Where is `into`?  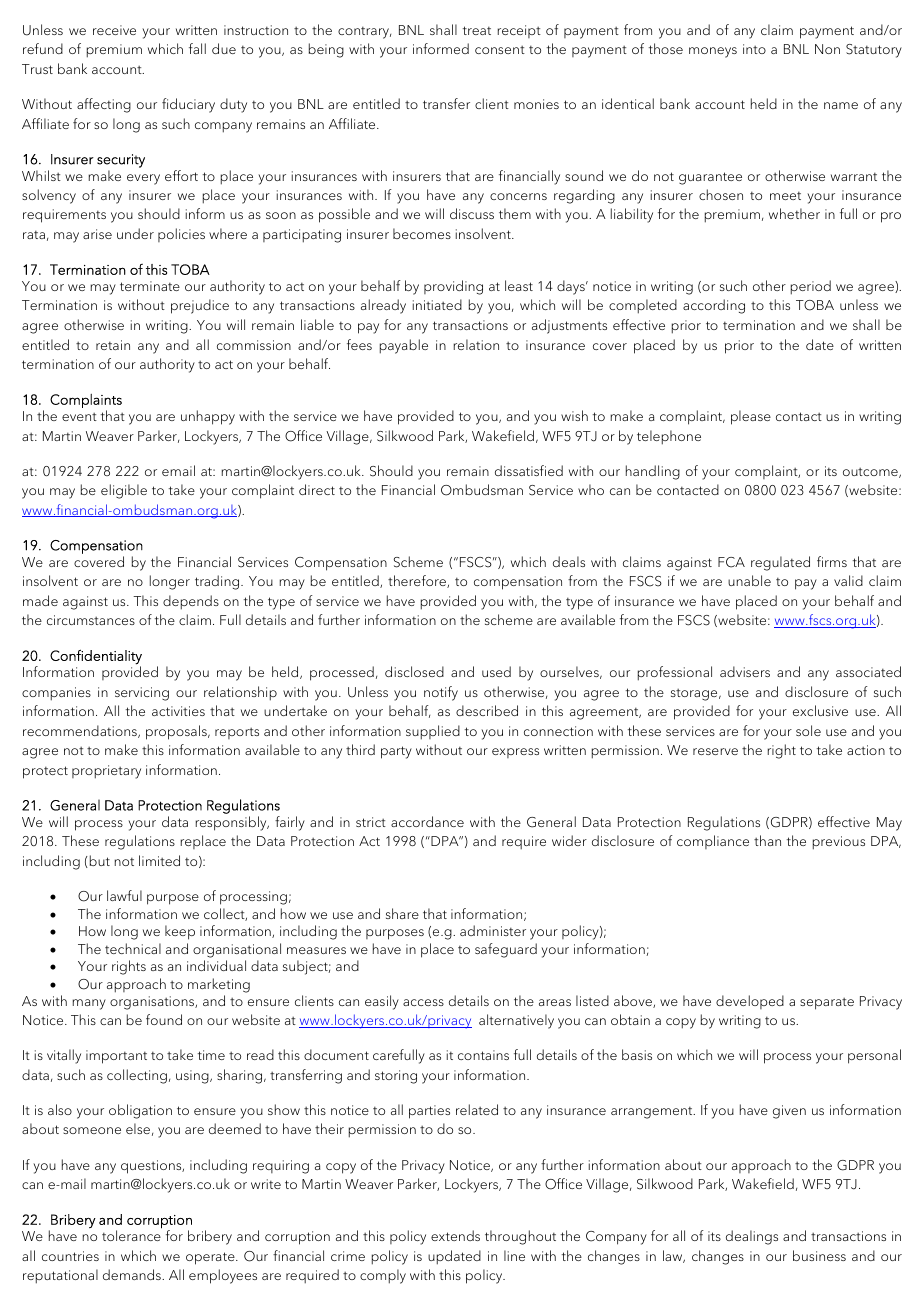 into is located at coordinates (754, 49).
